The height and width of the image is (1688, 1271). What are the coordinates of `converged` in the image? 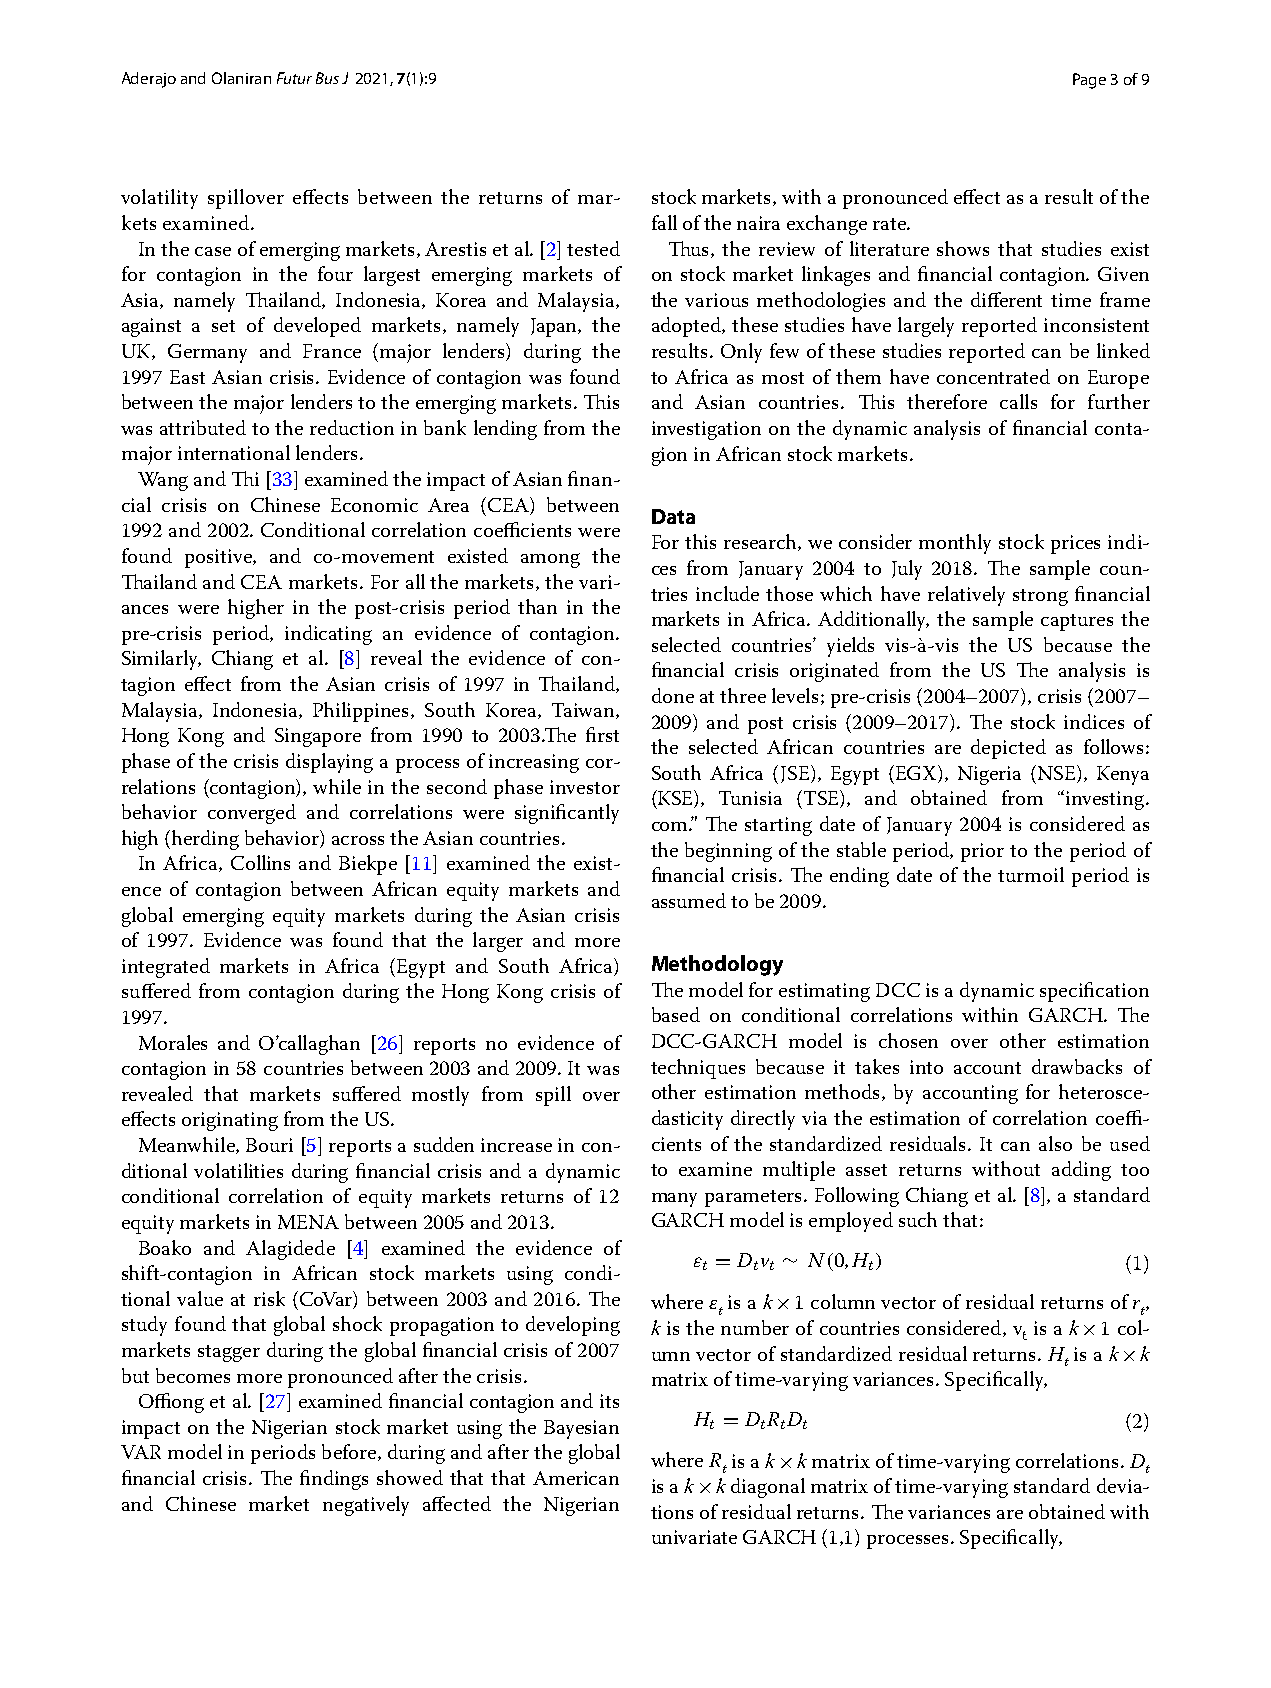 It's located at (252, 814).
